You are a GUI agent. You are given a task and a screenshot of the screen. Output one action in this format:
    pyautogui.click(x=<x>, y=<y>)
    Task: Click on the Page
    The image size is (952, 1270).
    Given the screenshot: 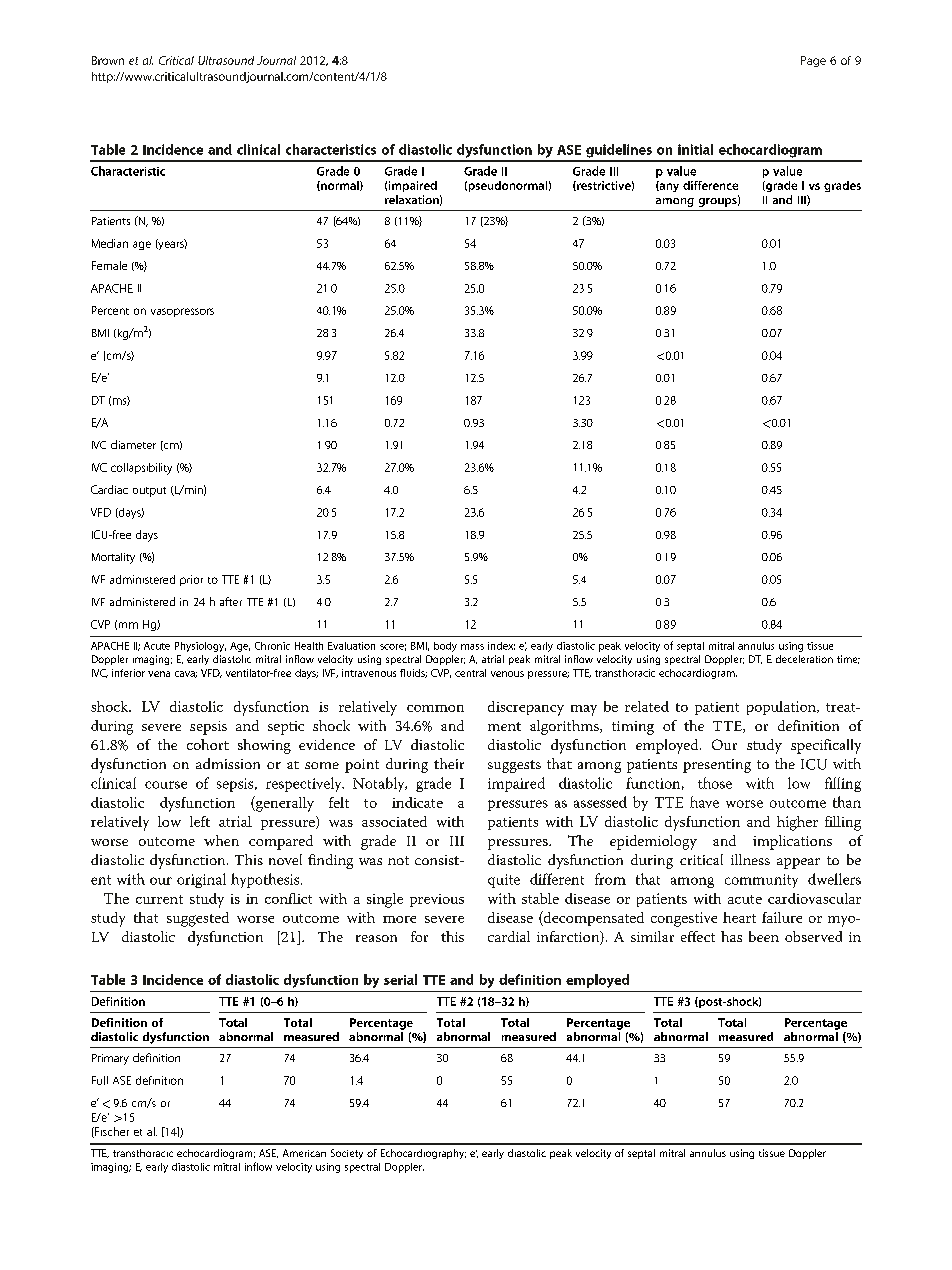 What is the action you would take?
    pyautogui.click(x=813, y=61)
